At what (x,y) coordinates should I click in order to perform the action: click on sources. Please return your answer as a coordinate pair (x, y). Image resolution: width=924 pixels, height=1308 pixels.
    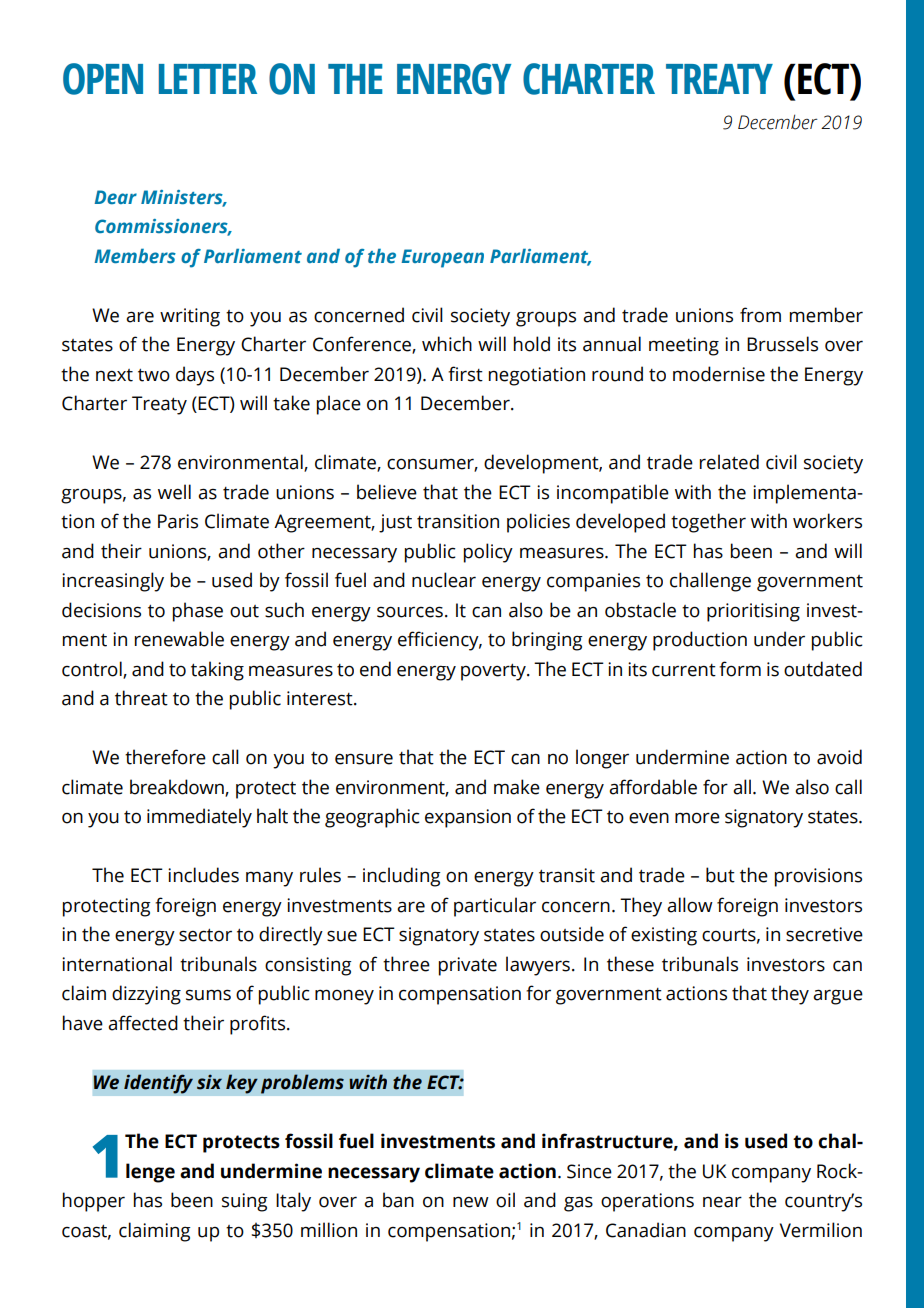
    Looking at the image, I should click on (410, 612).
